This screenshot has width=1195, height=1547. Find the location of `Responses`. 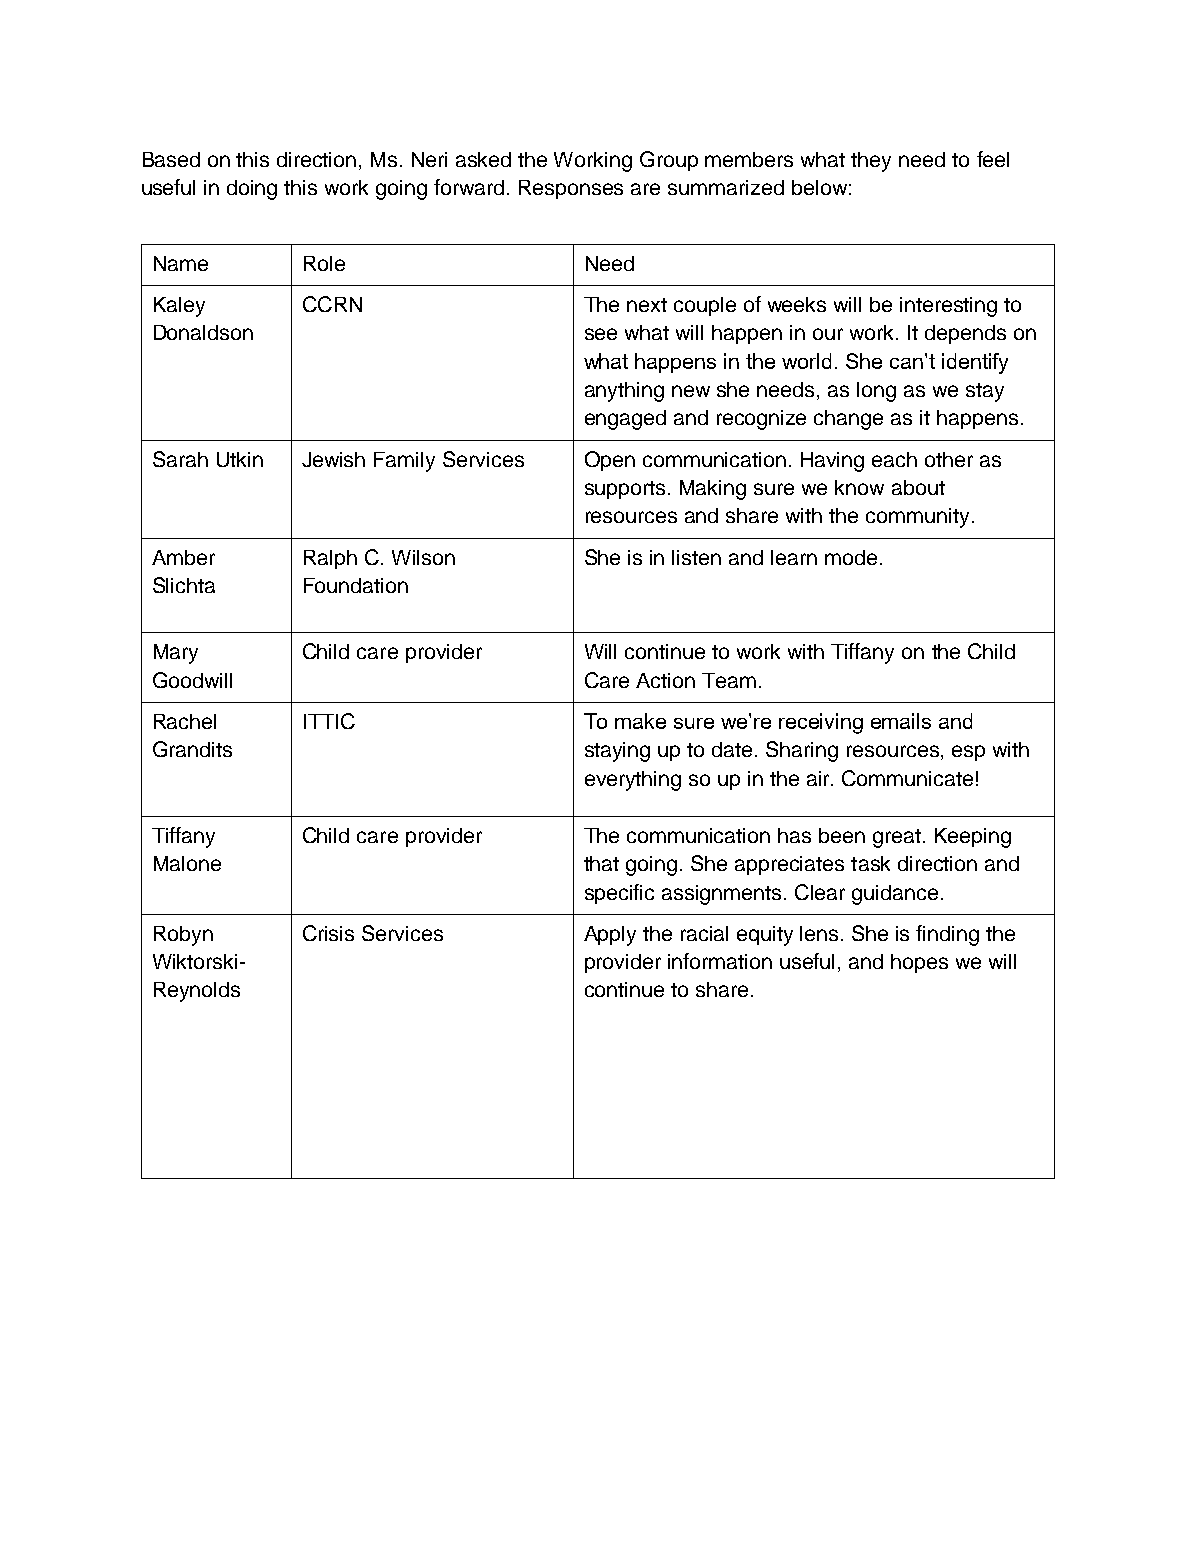

Responses is located at coordinates (571, 189).
